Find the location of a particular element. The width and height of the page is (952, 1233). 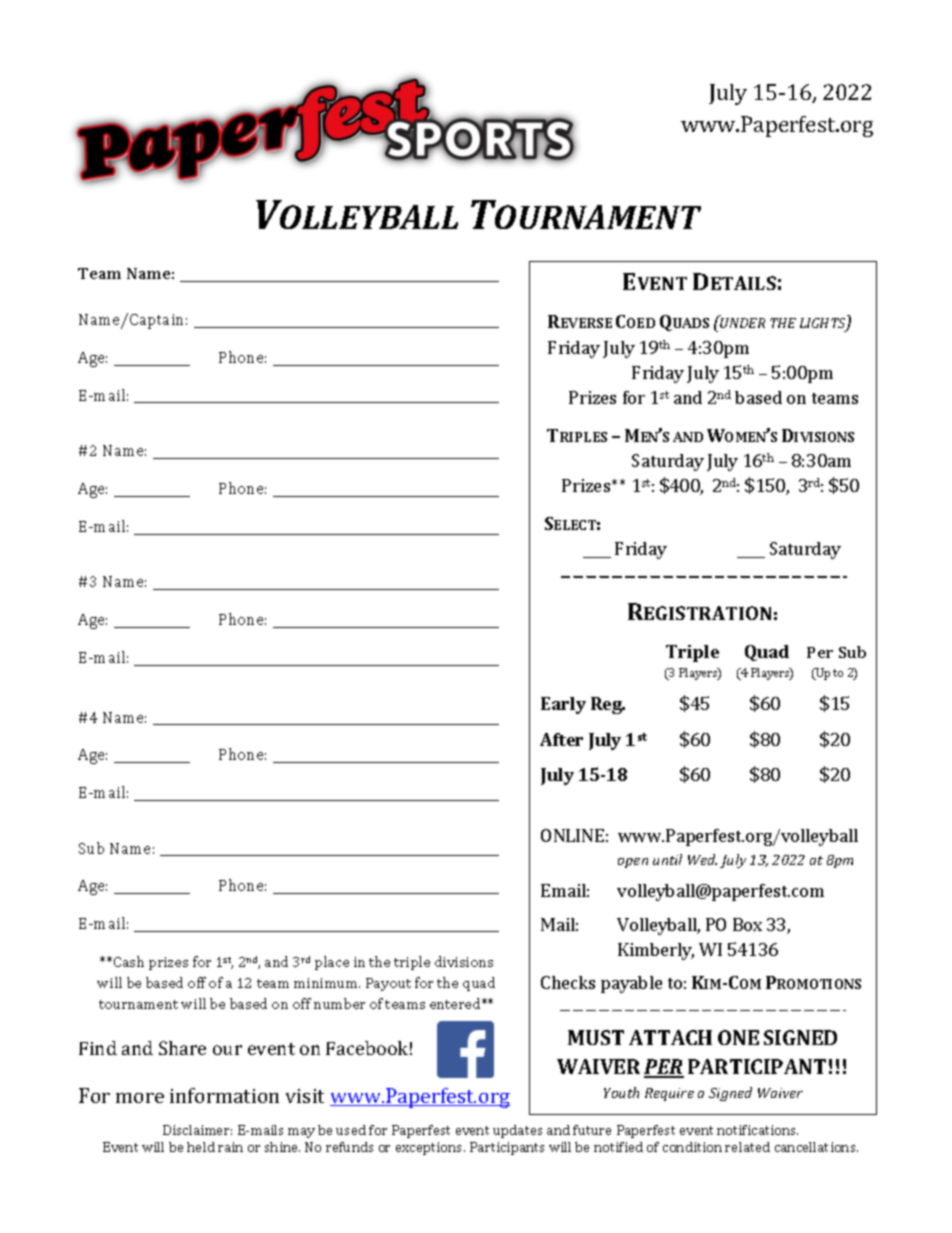

Cash is located at coordinates (129, 961).
